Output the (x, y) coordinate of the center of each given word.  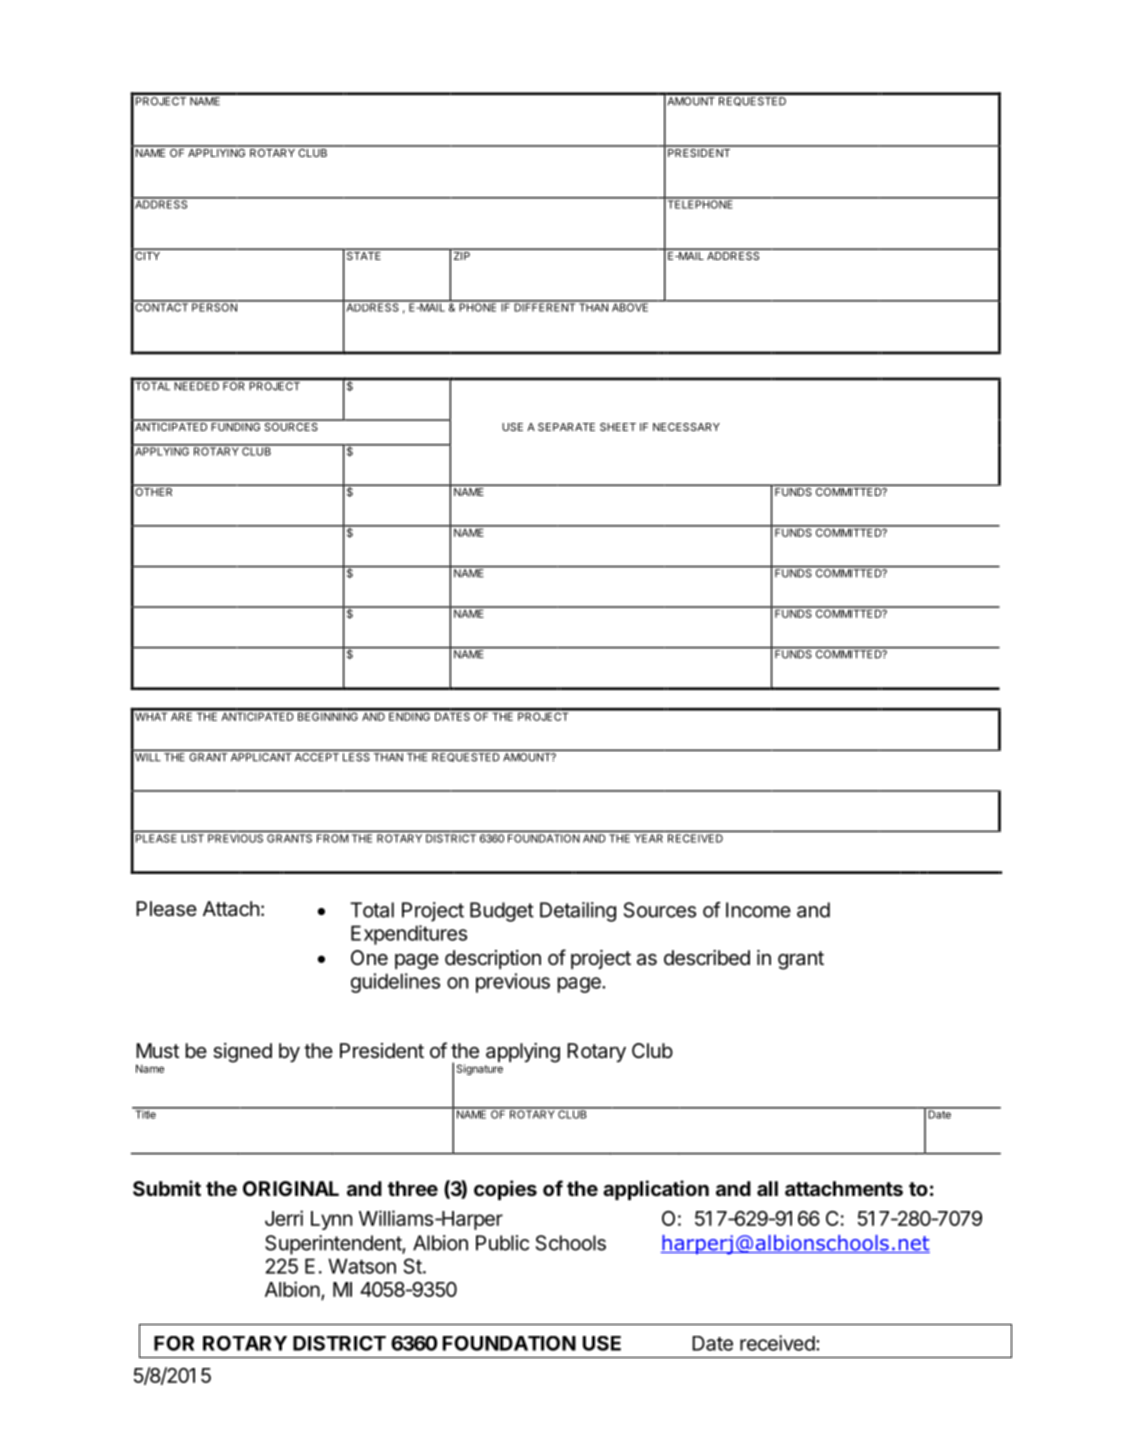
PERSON (214, 306)
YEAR (649, 838)
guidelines (395, 983)
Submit (167, 1188)
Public (502, 1243)
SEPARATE (566, 427)
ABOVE (630, 306)
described (707, 958)
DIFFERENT (545, 306)
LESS (356, 757)
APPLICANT (261, 757)
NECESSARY (686, 427)
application (656, 1190)
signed (242, 1053)
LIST (193, 838)
